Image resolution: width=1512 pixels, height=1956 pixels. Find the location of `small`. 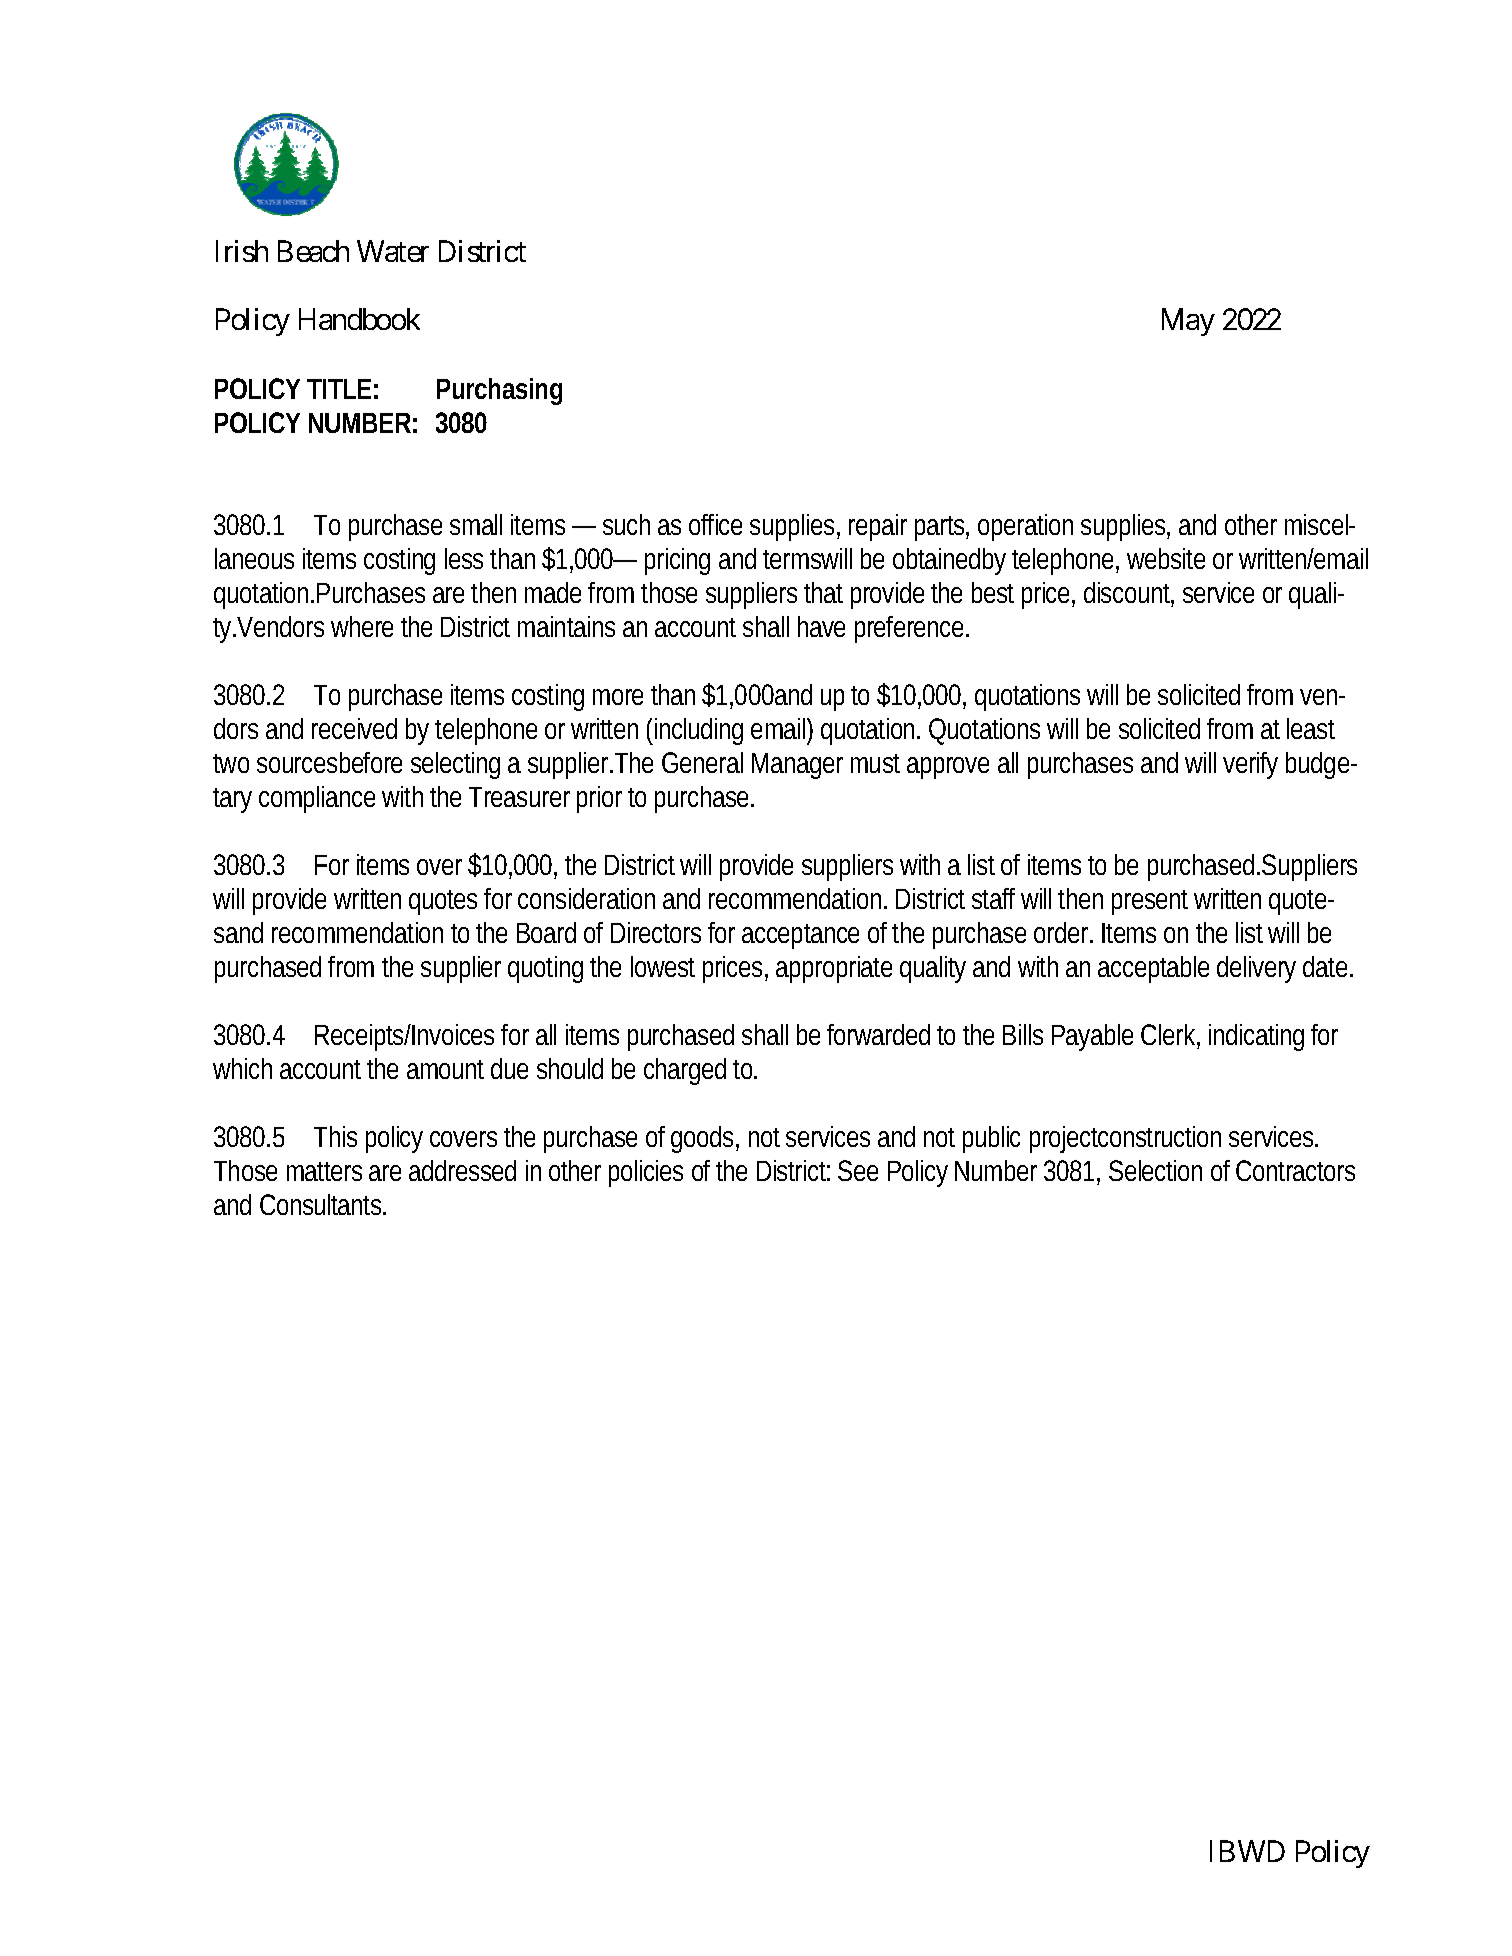

small is located at coordinates (476, 524).
